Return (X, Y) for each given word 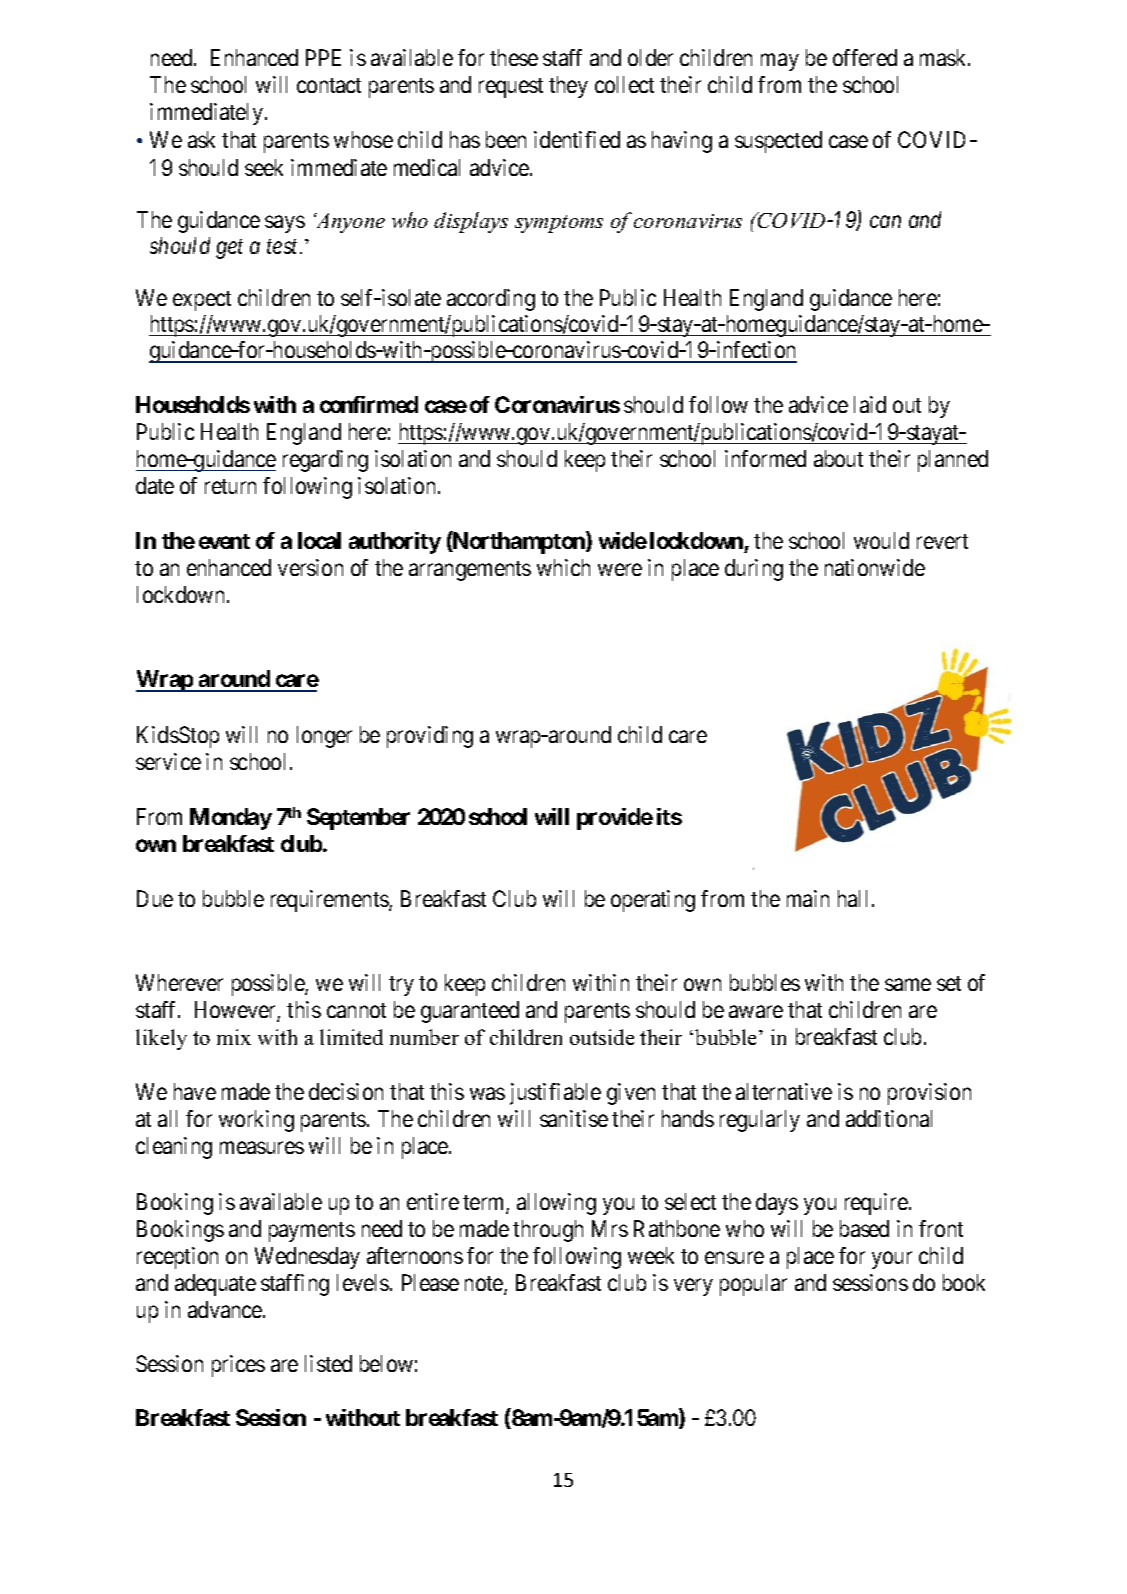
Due (155, 898)
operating (653, 901)
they (568, 87)
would (881, 540)
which (563, 567)
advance (226, 1309)
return (230, 486)
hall (855, 898)
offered (865, 57)
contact (329, 85)
